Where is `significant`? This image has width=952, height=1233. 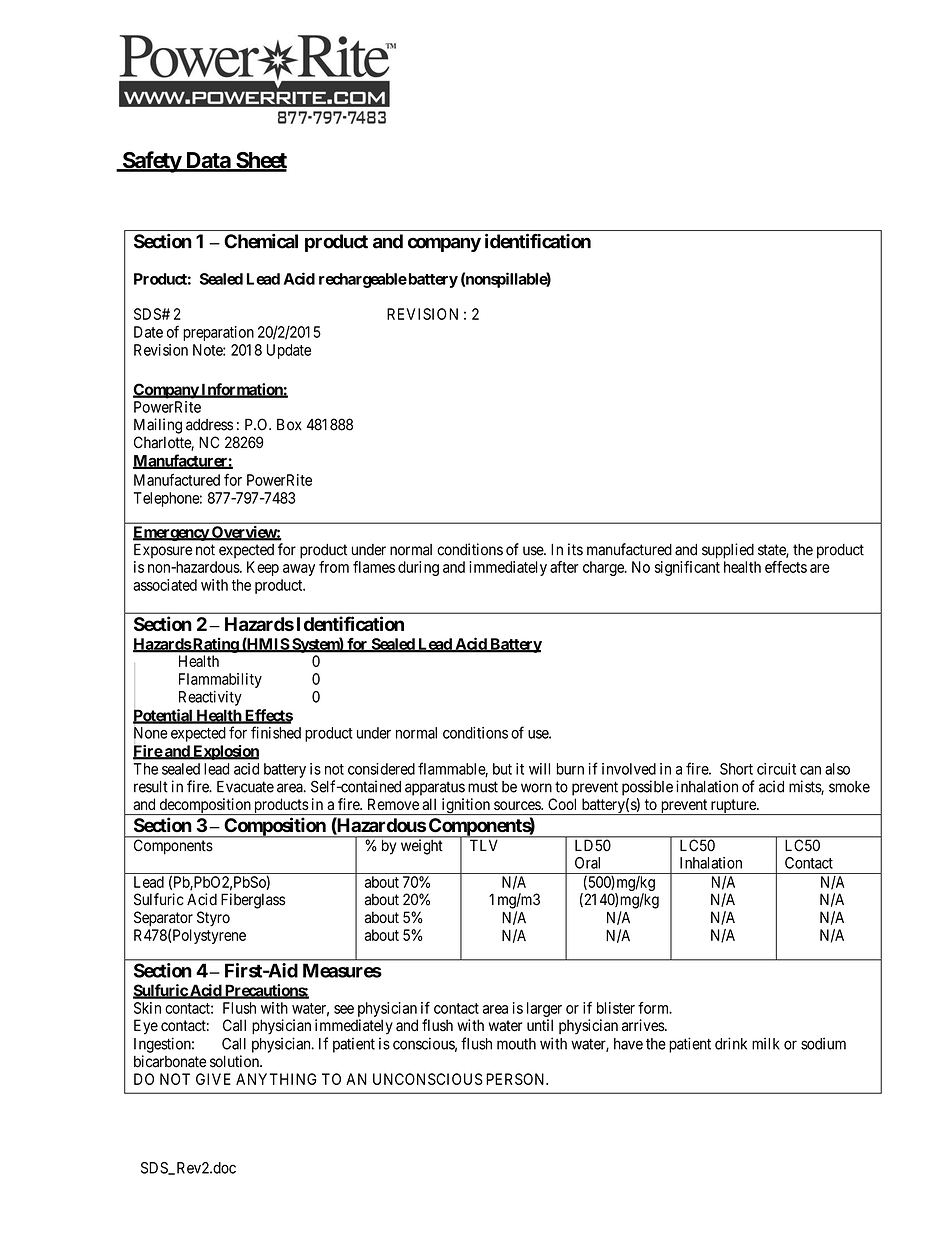 significant is located at coordinates (687, 568).
